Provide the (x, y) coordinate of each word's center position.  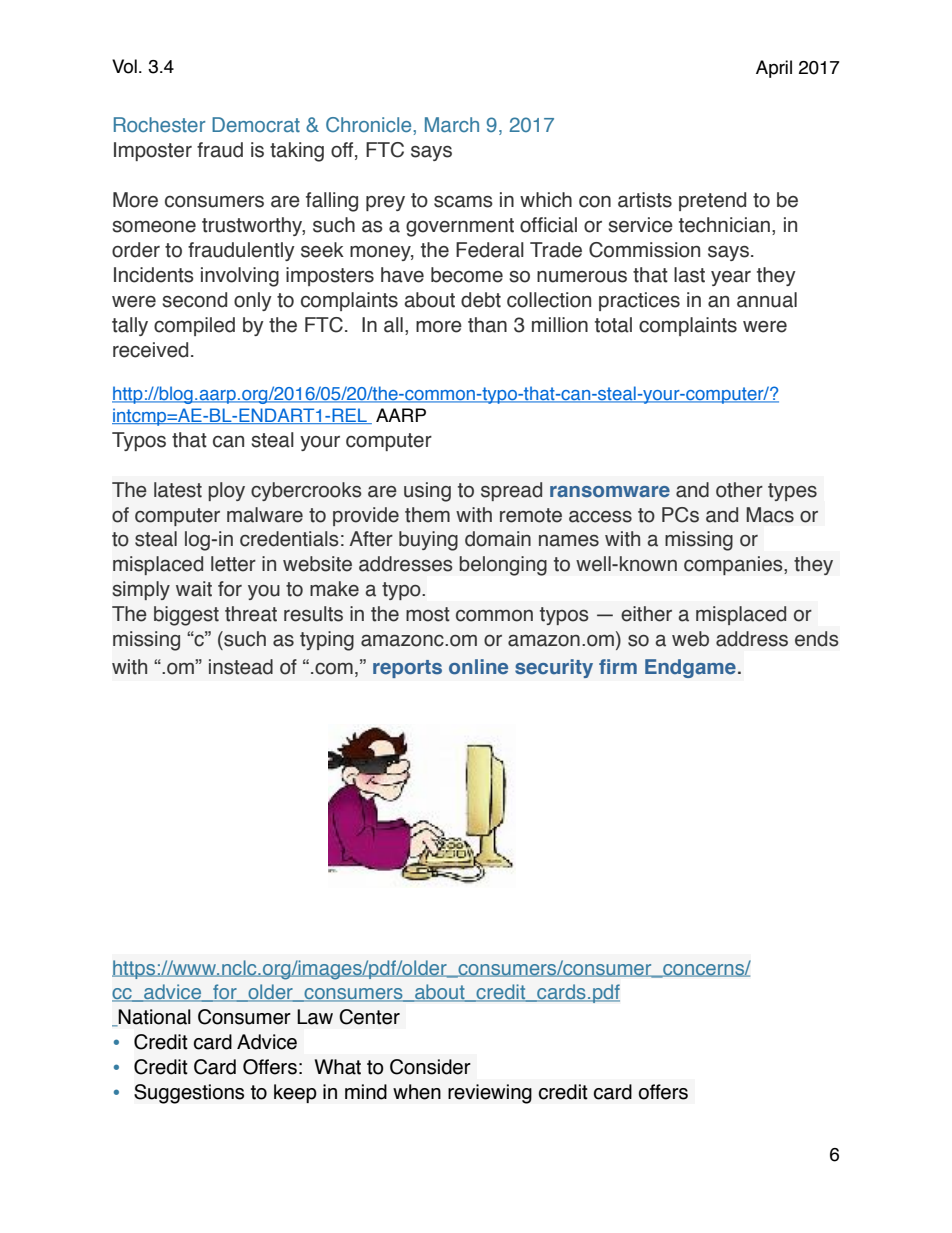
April (774, 69)
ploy (227, 491)
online (478, 667)
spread (511, 491)
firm (618, 666)
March (452, 124)
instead (241, 667)
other (739, 490)
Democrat (256, 124)
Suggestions (189, 1094)
